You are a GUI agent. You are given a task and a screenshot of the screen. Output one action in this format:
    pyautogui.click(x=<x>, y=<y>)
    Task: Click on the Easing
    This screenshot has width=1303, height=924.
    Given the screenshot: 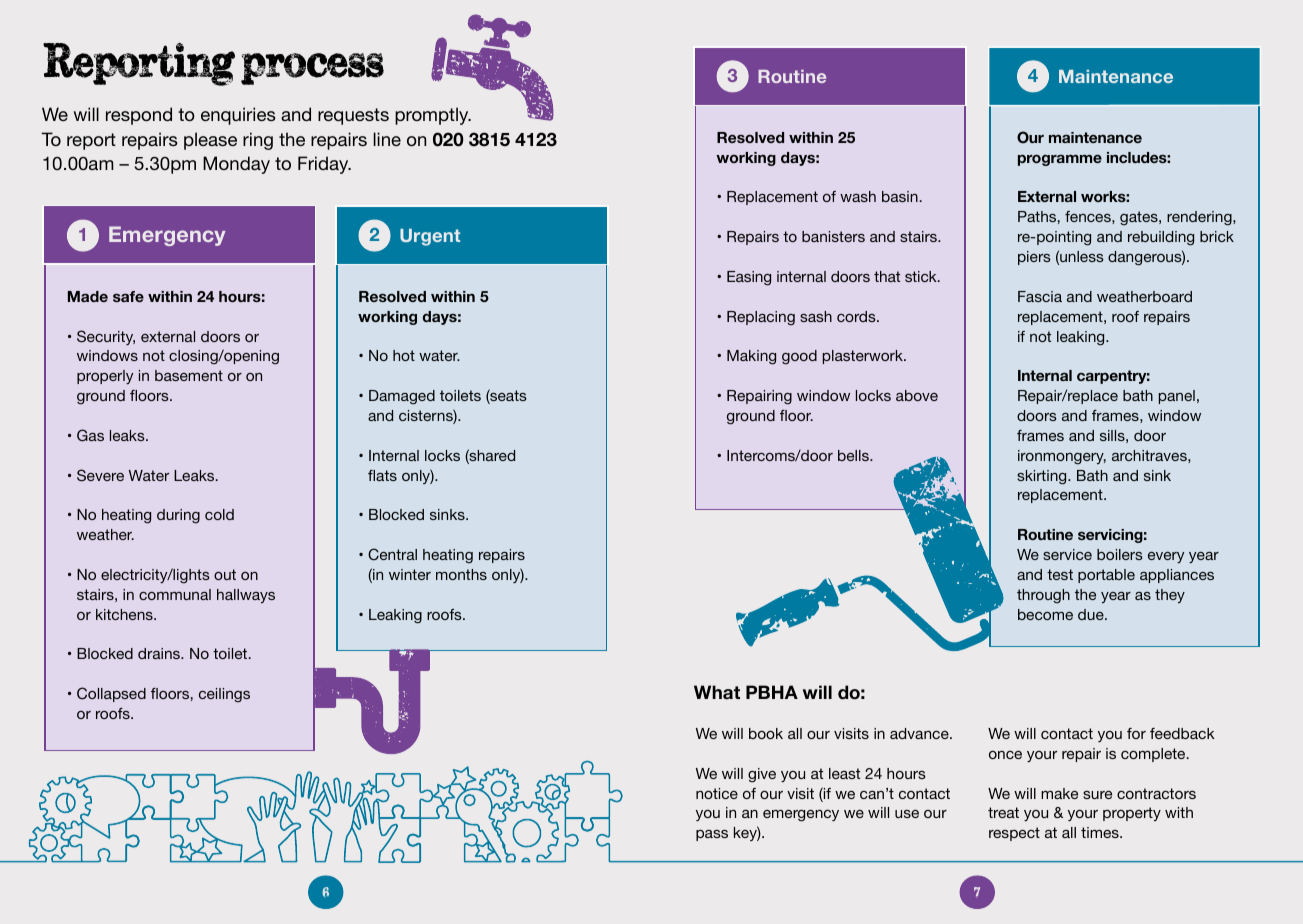 What is the action you would take?
    pyautogui.click(x=749, y=278)
